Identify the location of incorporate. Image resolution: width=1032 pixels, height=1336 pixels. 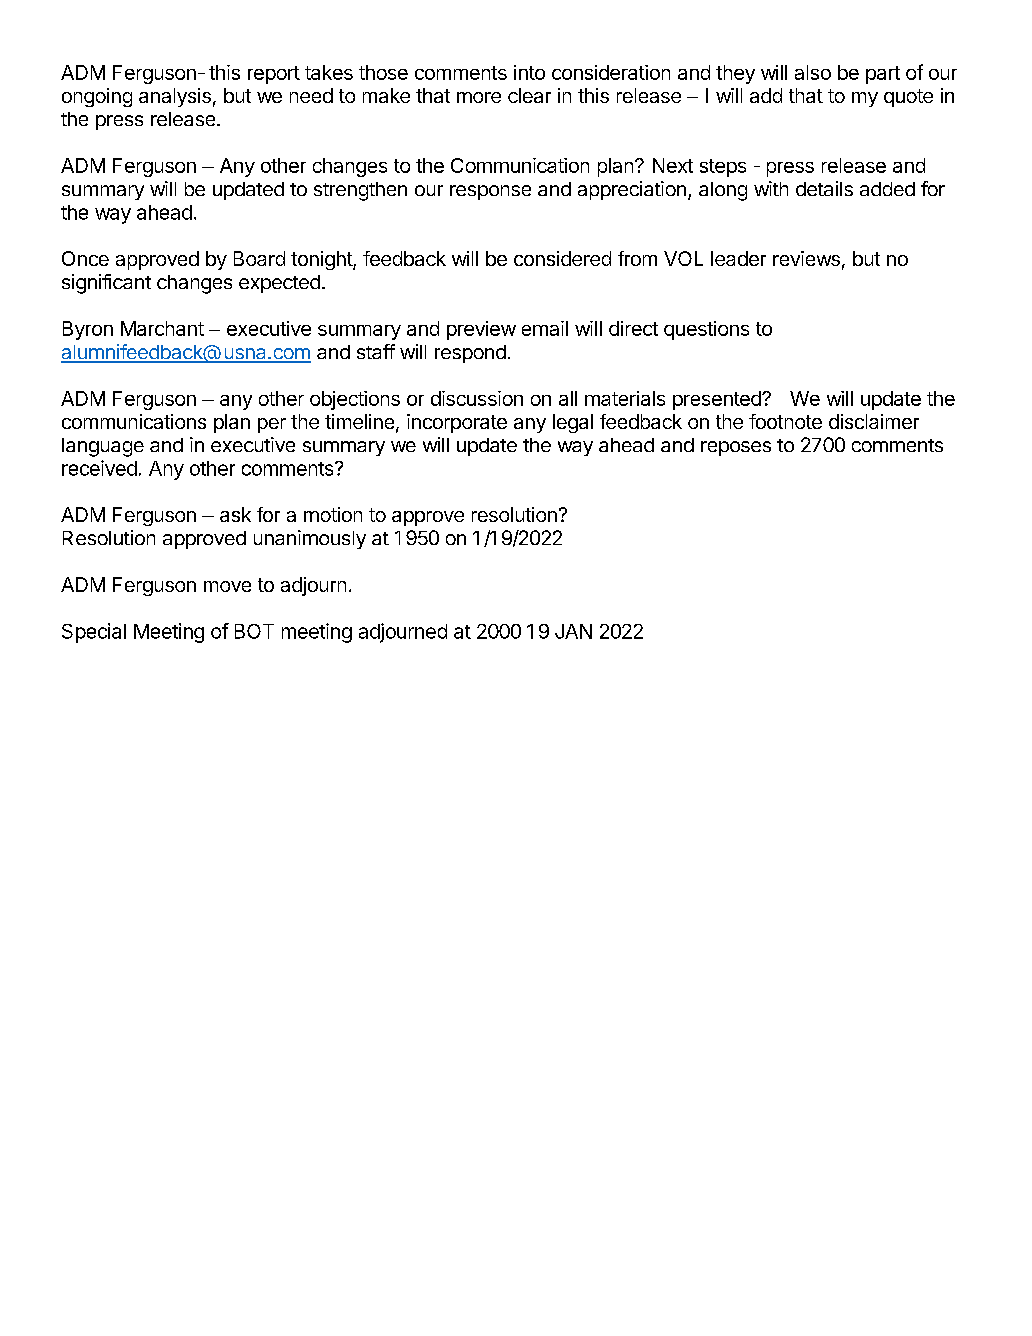
(457, 423).
